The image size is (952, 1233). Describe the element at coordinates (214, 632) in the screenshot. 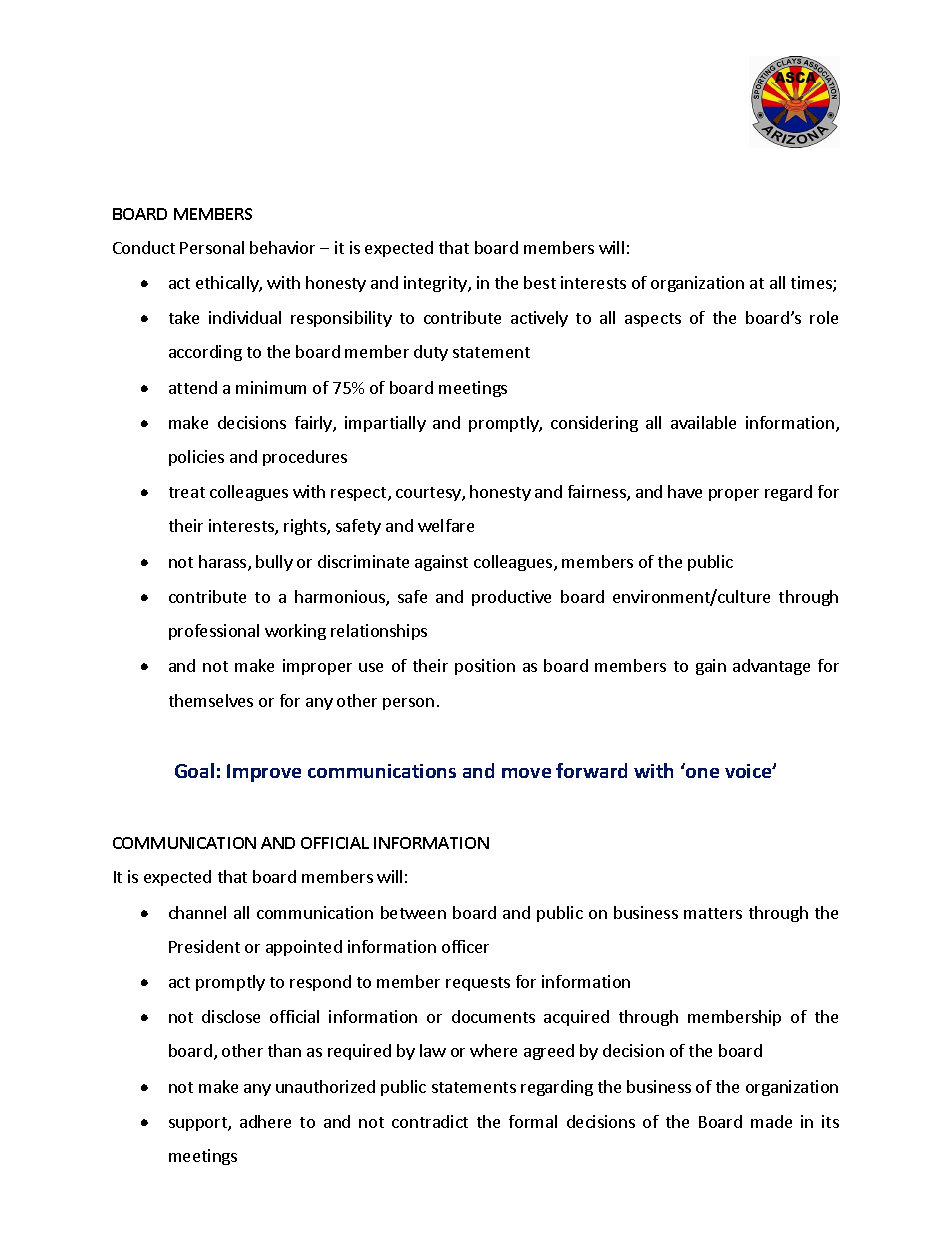

I see `professional` at that location.
